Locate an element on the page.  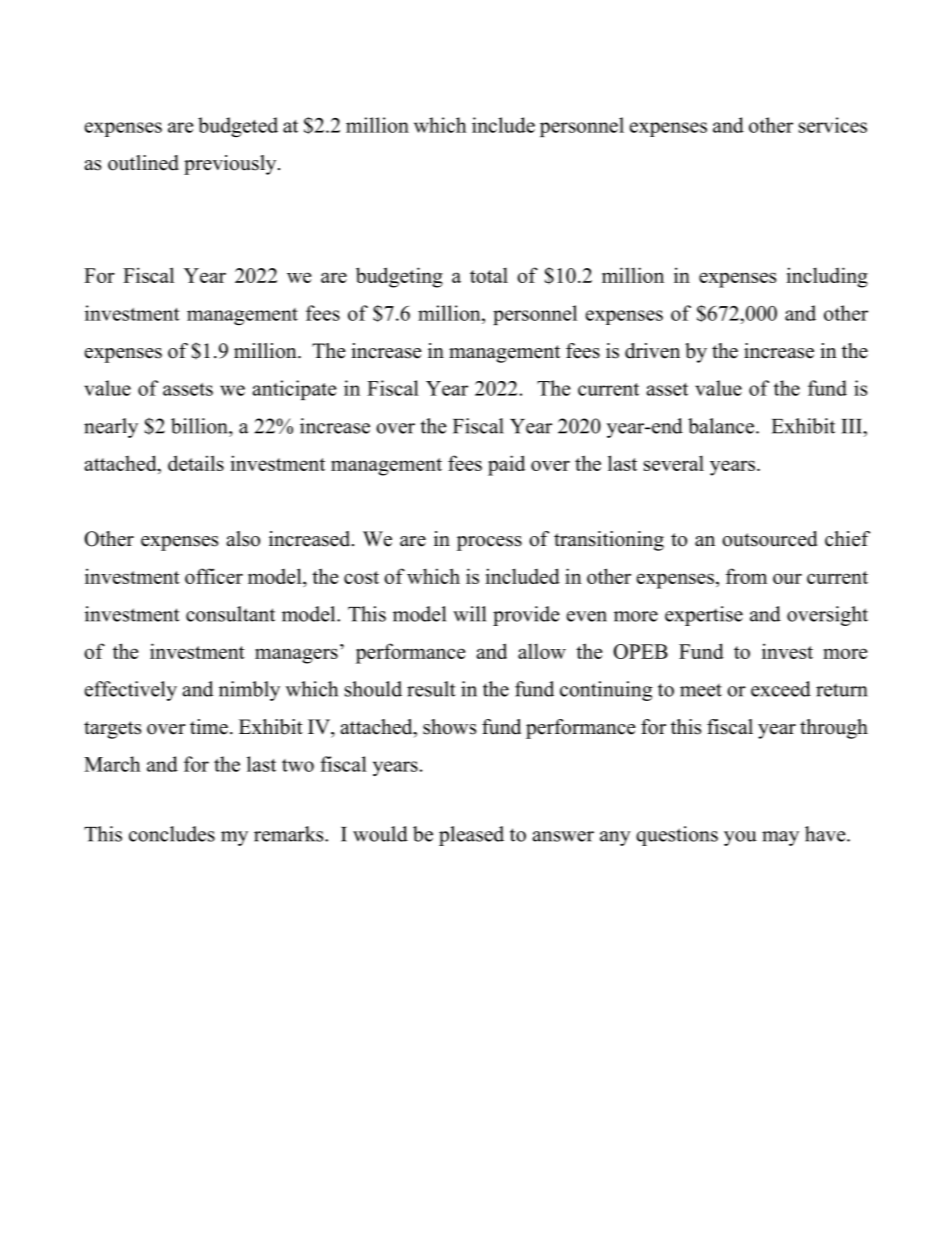
outsourced is located at coordinates (769, 539).
